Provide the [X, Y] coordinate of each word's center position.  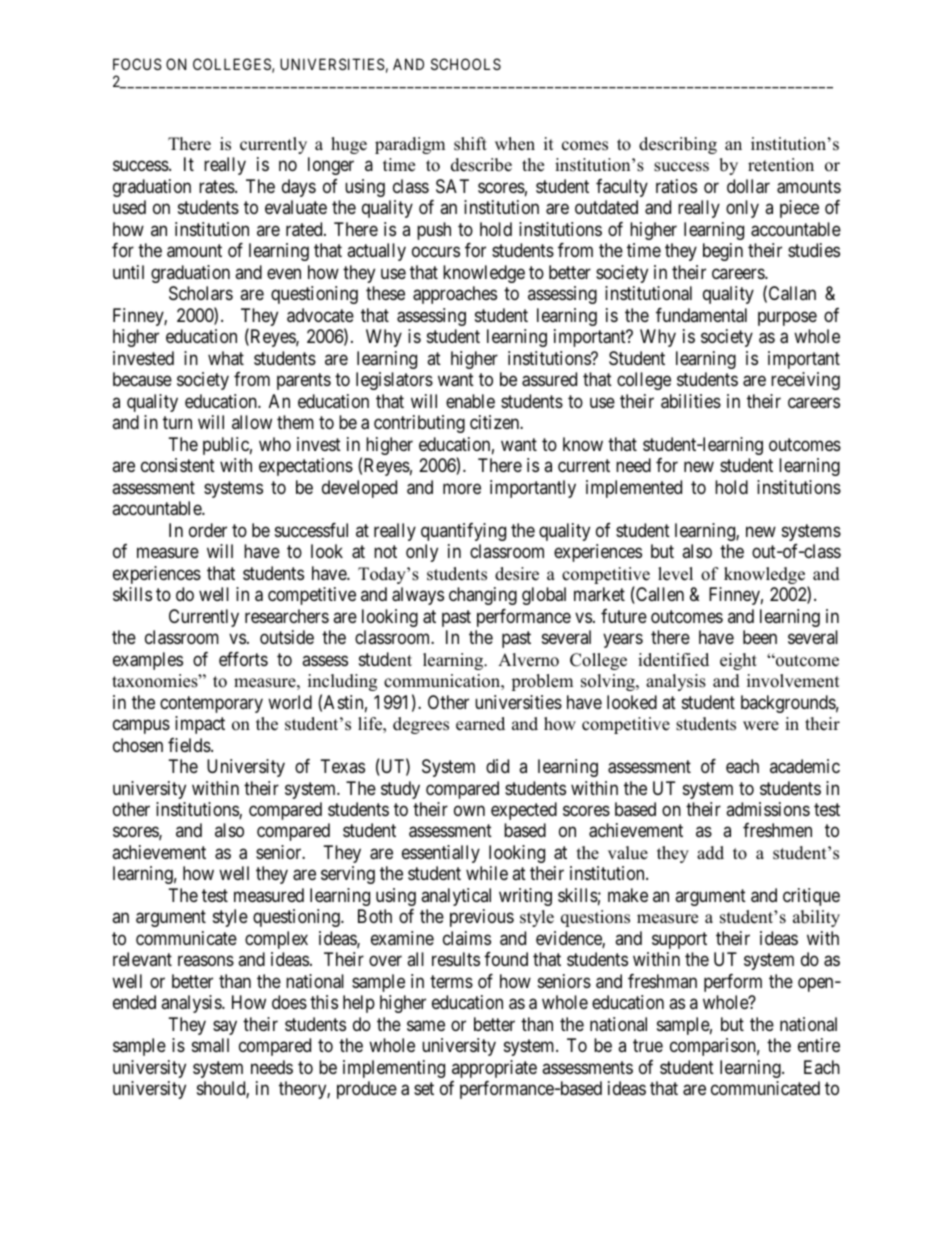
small [210, 1045]
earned [480, 724]
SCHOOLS [466, 64]
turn [177, 422]
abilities [691, 401]
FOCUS [137, 64]
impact [200, 725]
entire [819, 1045]
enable [470, 401]
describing [678, 145]
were [761, 726]
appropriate [494, 1069]
